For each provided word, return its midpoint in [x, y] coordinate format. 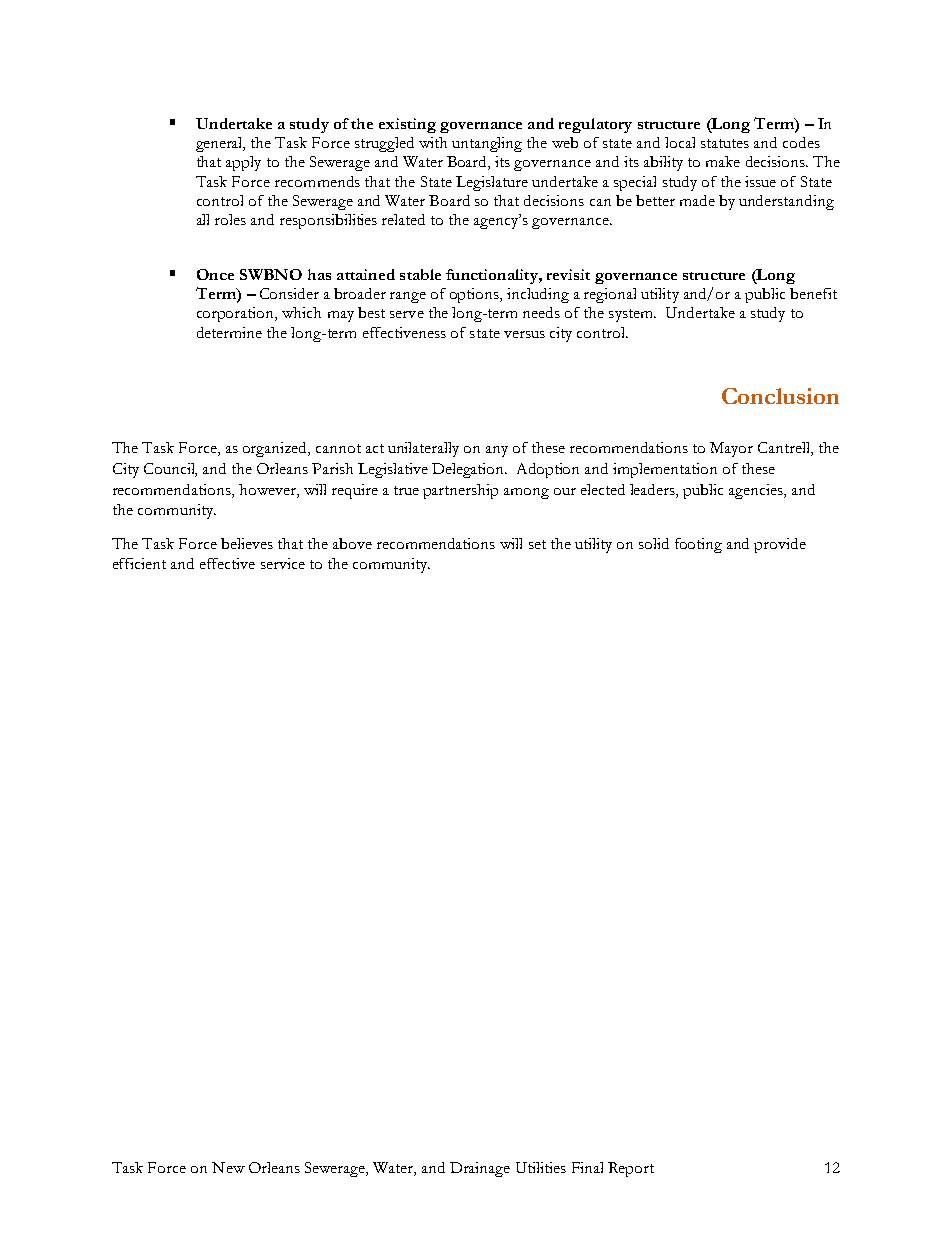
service [283, 563]
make [723, 161]
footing [698, 545]
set [537, 544]
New [228, 1167]
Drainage [480, 1169]
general [220, 144]
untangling [487, 144]
